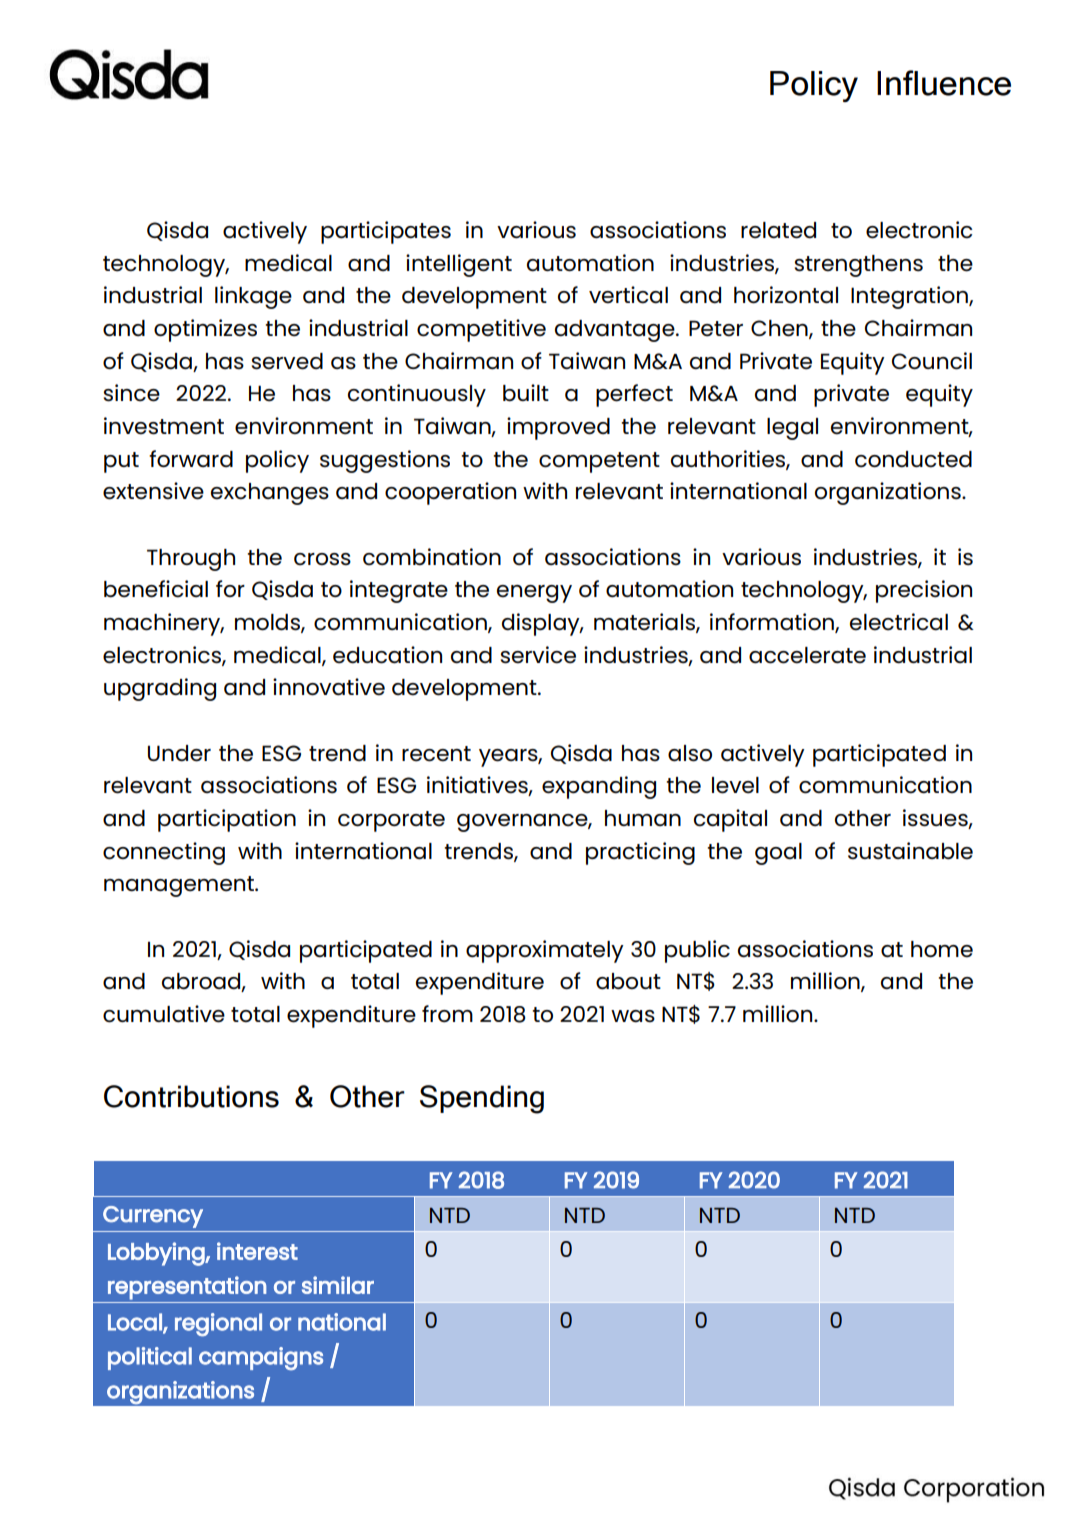  What do you see at coordinates (913, 459) in the screenshot?
I see `conducted` at bounding box center [913, 459].
